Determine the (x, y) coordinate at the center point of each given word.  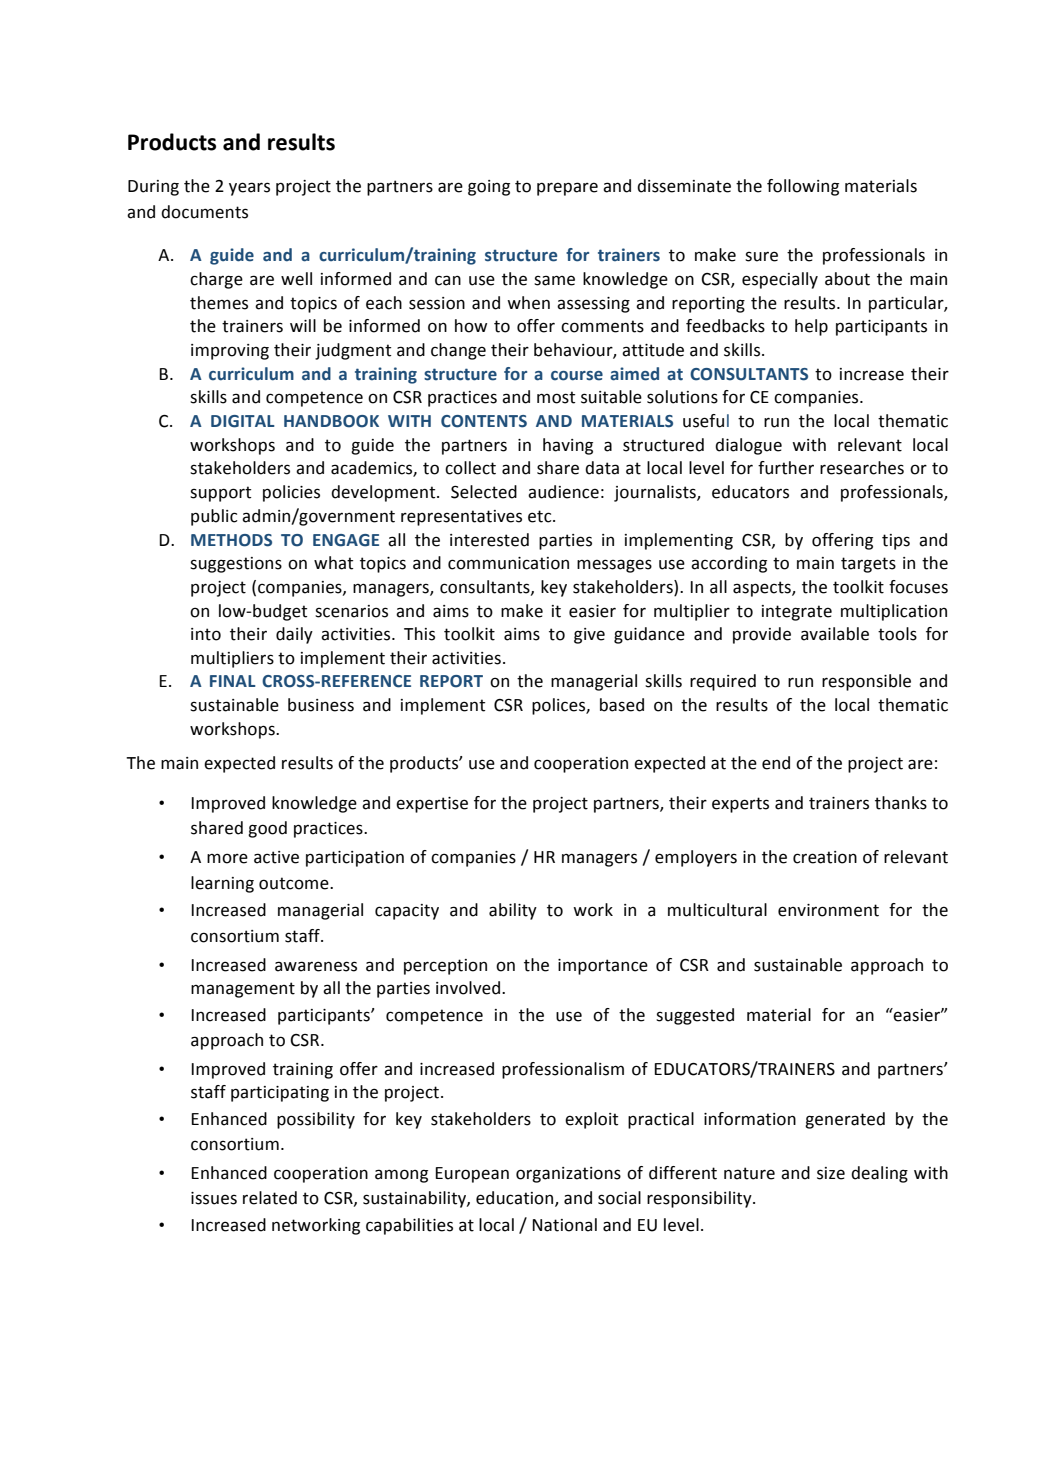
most (556, 397)
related (270, 1198)
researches (862, 468)
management (243, 990)
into (206, 634)
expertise (432, 805)
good (267, 829)
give (589, 636)
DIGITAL (243, 421)
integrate (797, 613)
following (803, 187)
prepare (567, 189)
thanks (901, 803)
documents (204, 212)
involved (469, 988)
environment (828, 910)
